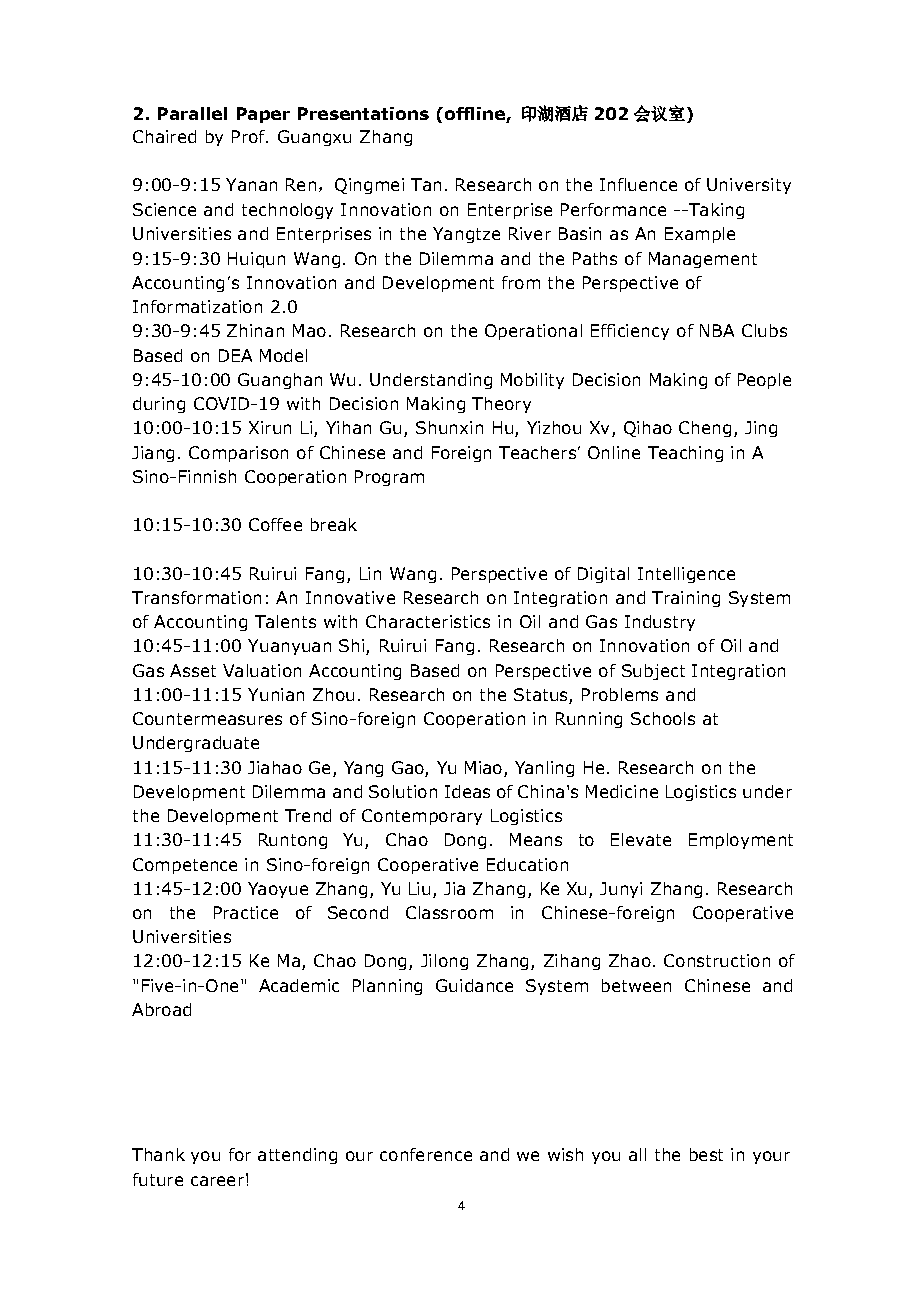  What do you see at coordinates (749, 186) in the screenshot?
I see `University` at bounding box center [749, 186].
